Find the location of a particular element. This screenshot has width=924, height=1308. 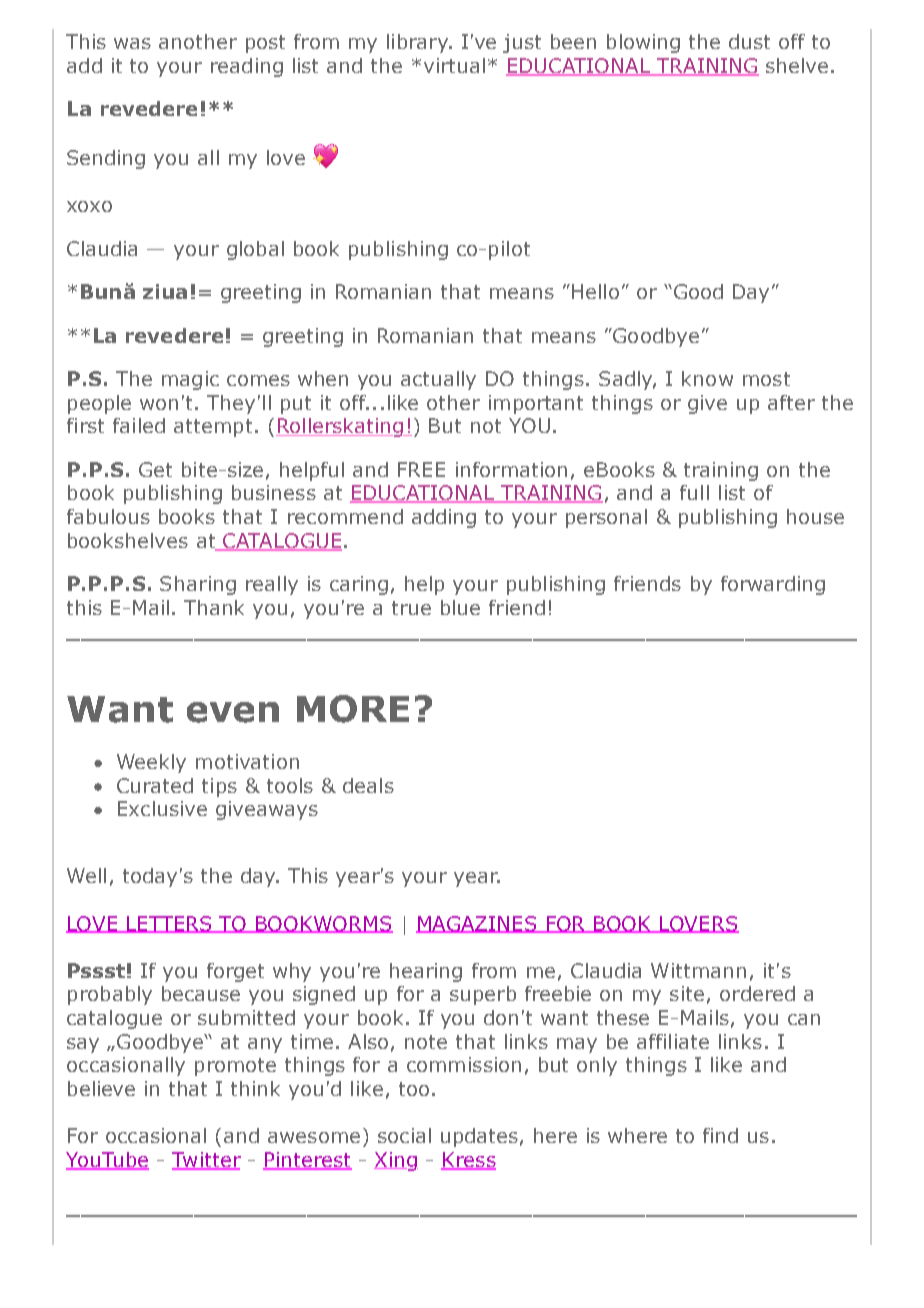

dust is located at coordinates (749, 41).
